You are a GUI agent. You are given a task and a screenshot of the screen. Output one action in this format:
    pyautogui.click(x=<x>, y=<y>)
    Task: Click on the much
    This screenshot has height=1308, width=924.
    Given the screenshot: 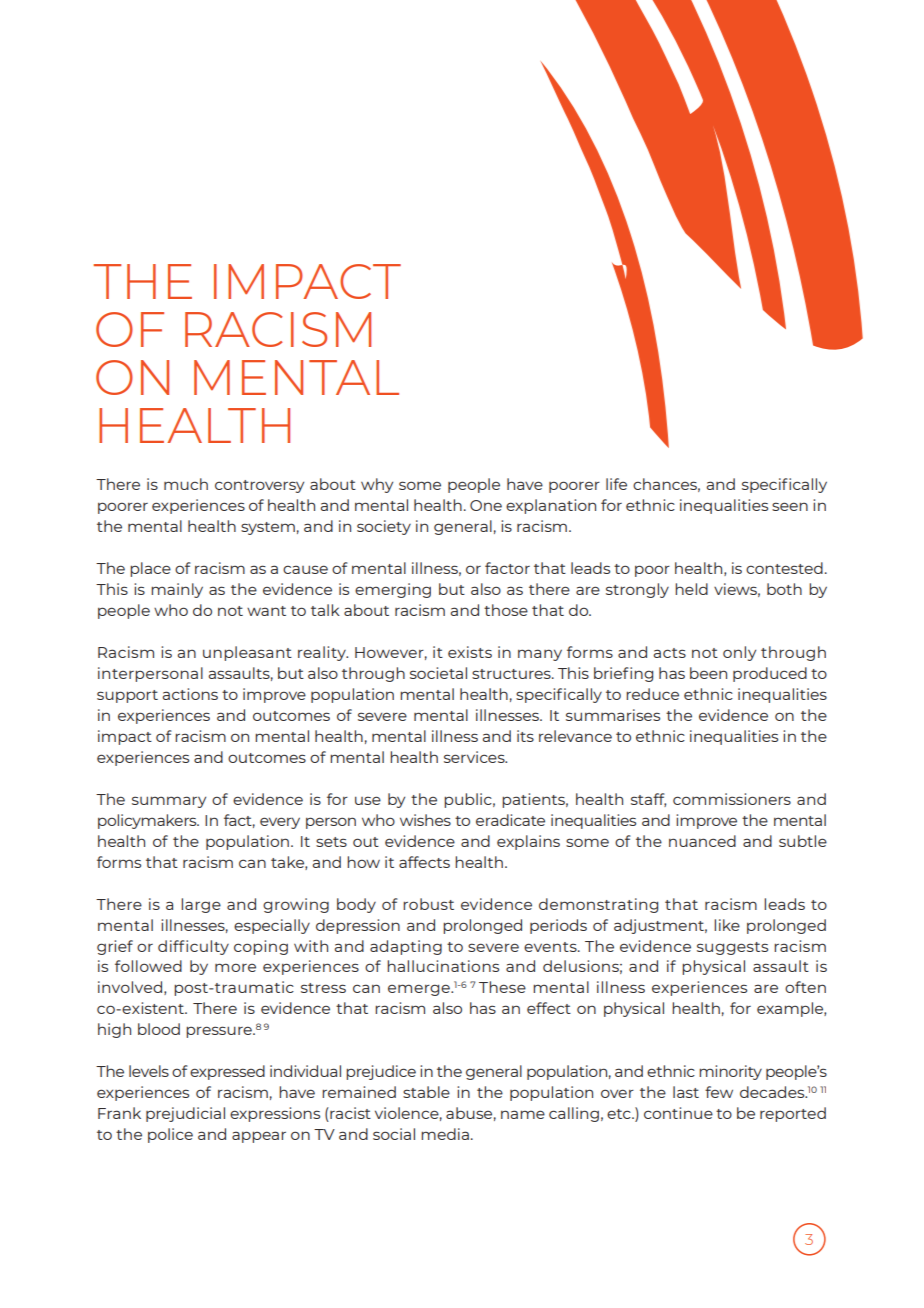 What is the action you would take?
    pyautogui.click(x=186, y=484)
